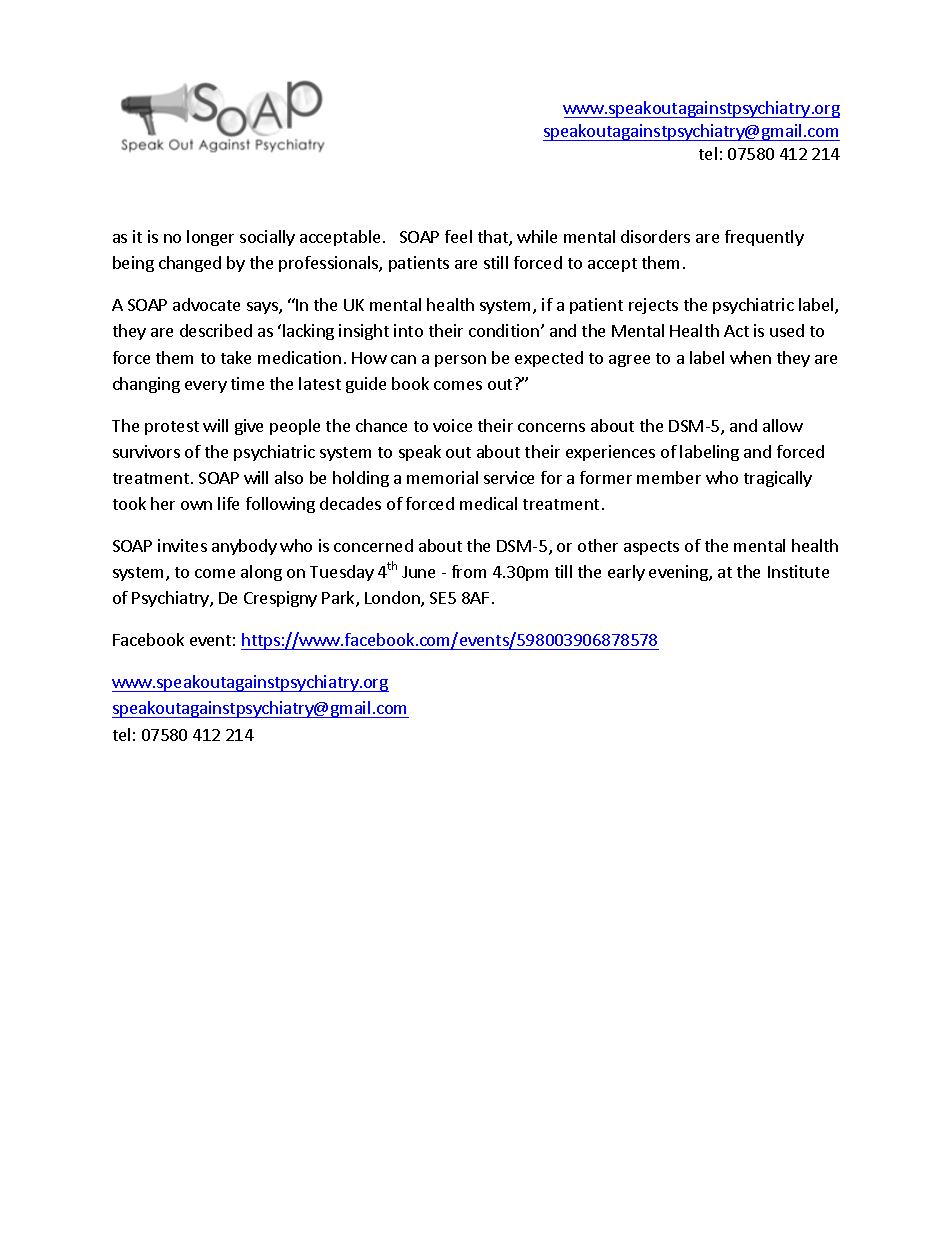  What do you see at coordinates (488, 503) in the screenshot?
I see `medical` at bounding box center [488, 503].
